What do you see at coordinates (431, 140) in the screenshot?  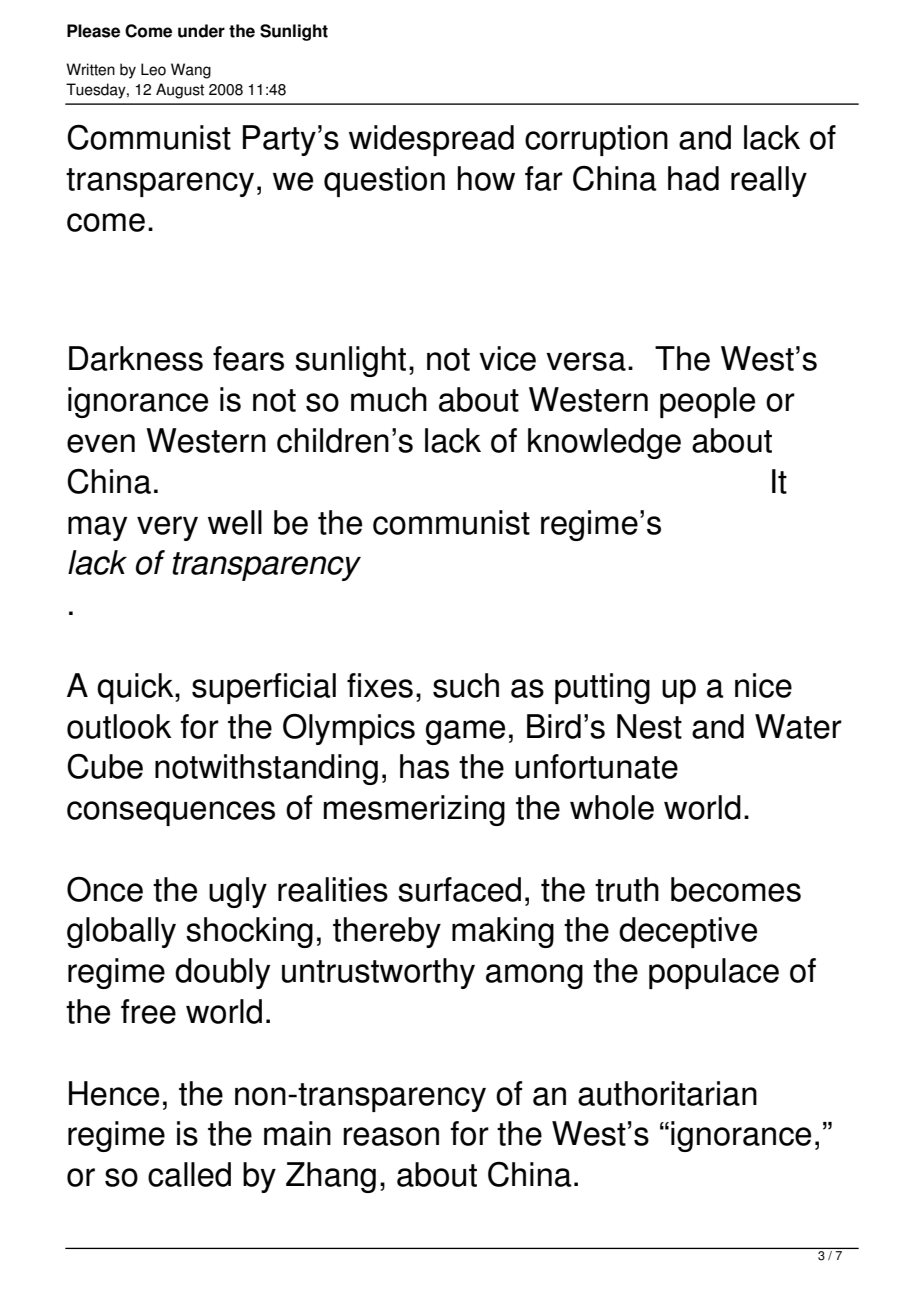 I see `widespread` at bounding box center [431, 140].
